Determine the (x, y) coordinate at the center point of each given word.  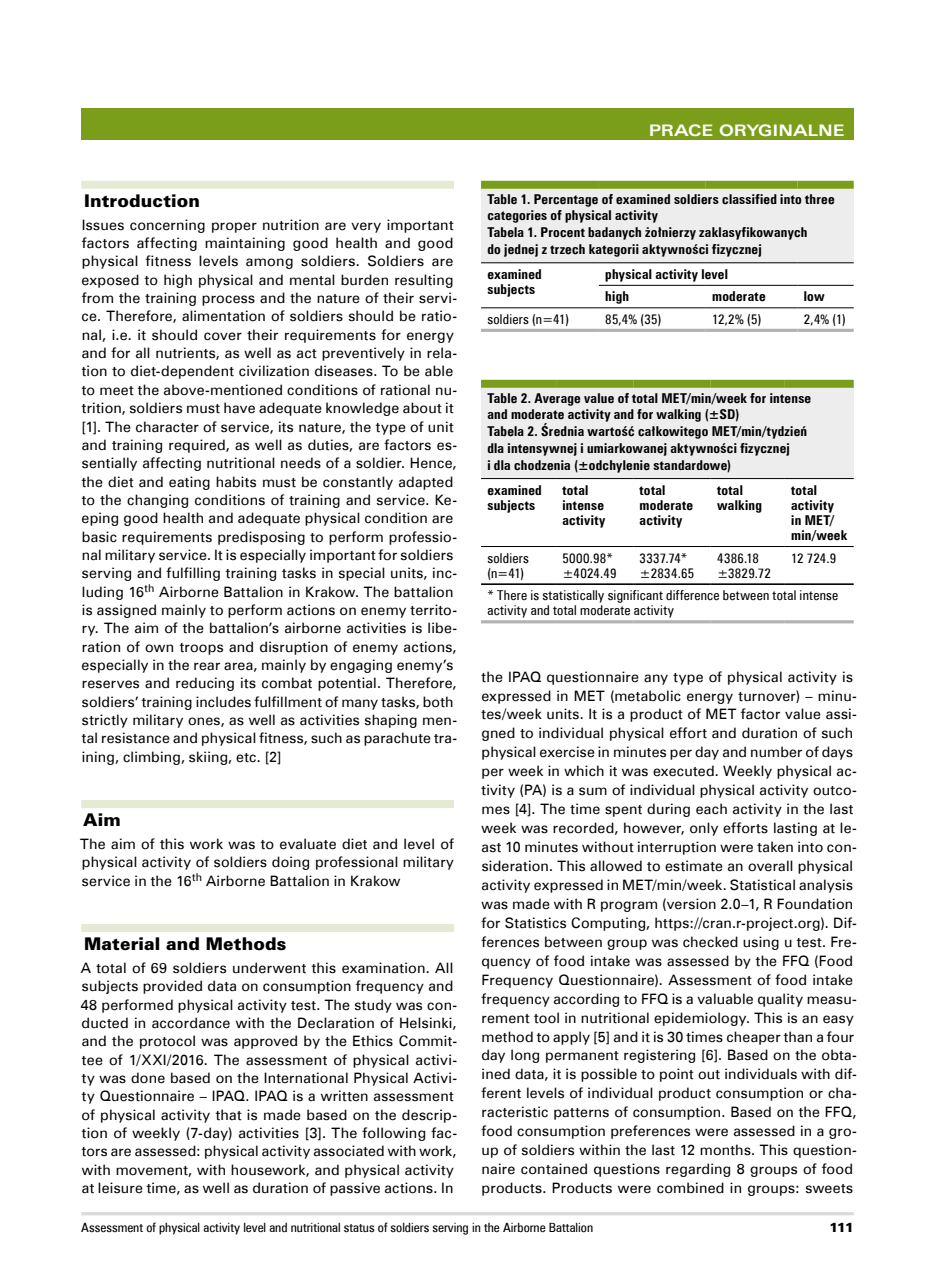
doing (290, 863)
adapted (426, 483)
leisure (120, 1188)
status (359, 1228)
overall (770, 866)
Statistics (535, 923)
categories (517, 216)
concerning (167, 226)
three (820, 199)
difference (692, 595)
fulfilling (193, 574)
